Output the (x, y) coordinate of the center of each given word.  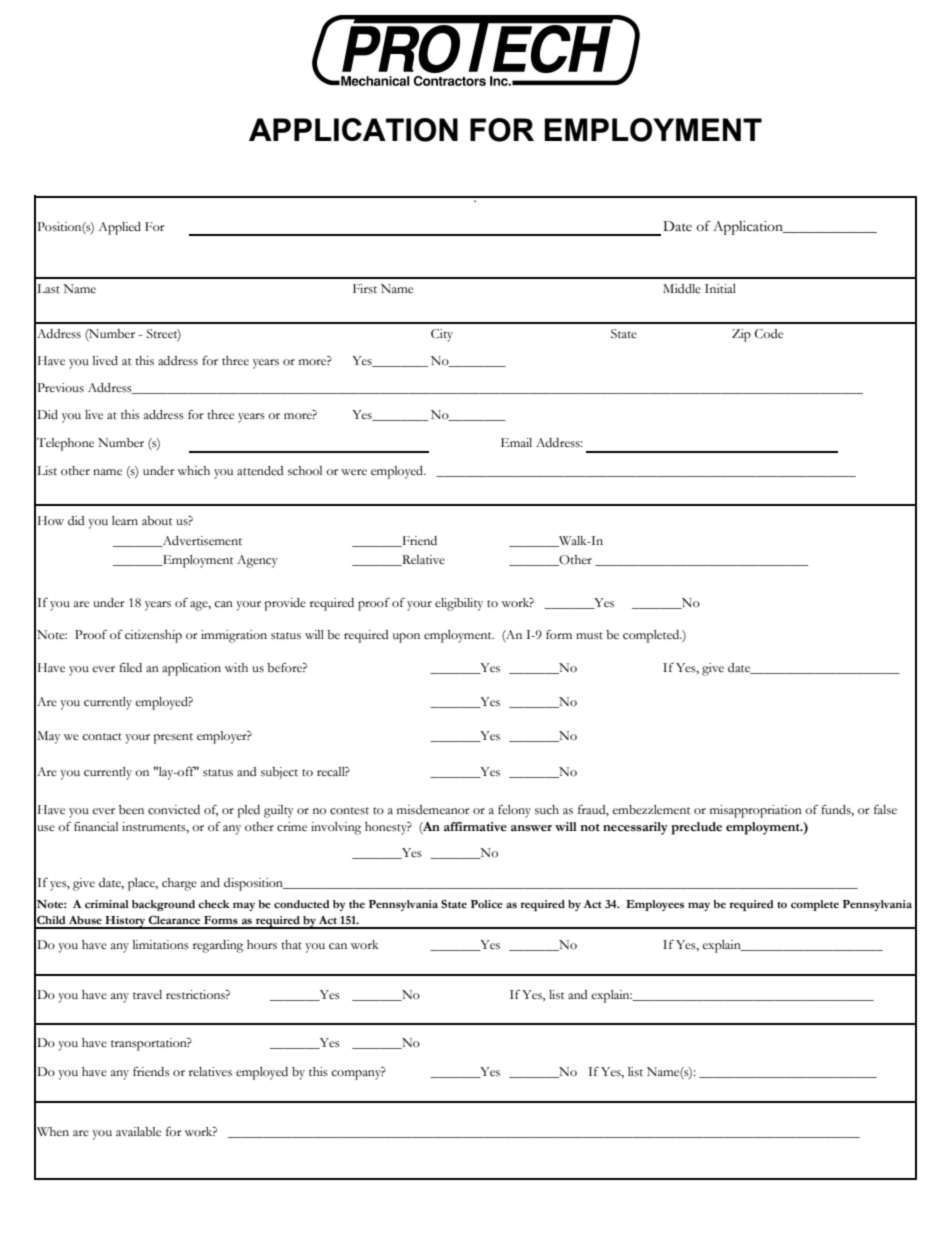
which (194, 471)
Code (769, 334)
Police (487, 904)
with (236, 667)
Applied (120, 228)
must (589, 635)
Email (516, 442)
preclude (696, 828)
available (138, 1131)
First (365, 289)
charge (179, 884)
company (357, 1075)
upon (406, 638)
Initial (720, 288)
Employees (655, 905)
